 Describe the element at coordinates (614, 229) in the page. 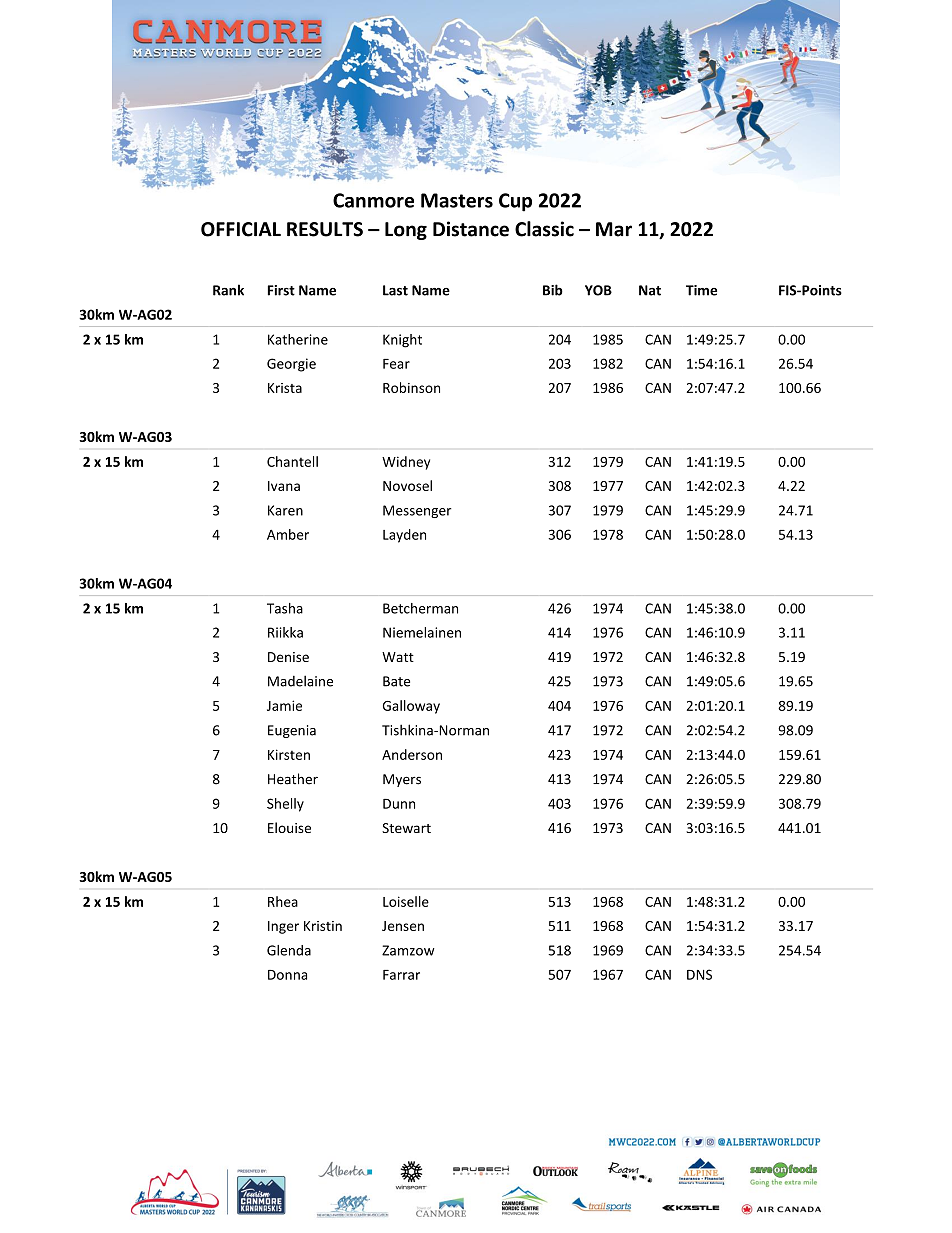

I see `Mar` at that location.
